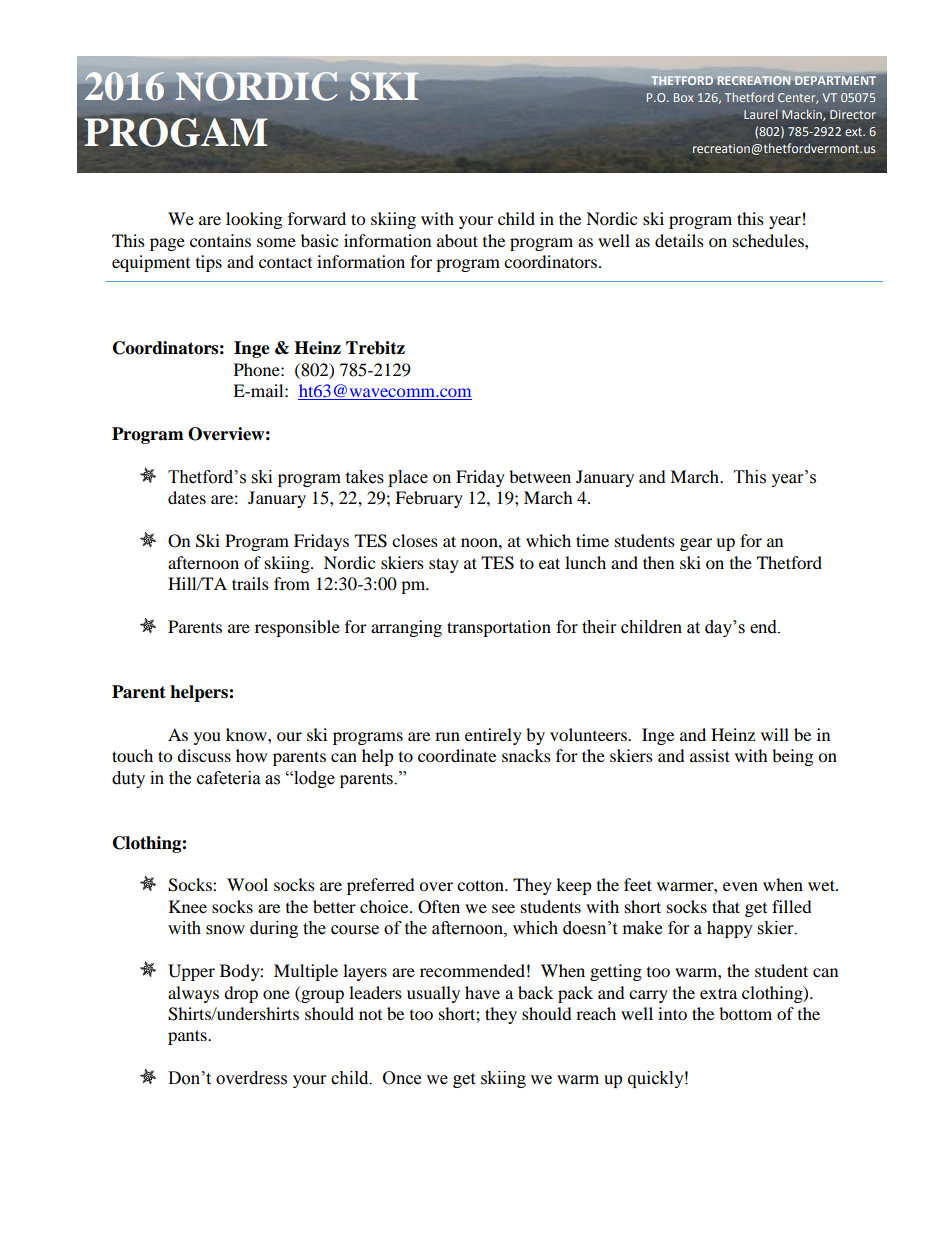  I want to click on discuss, so click(204, 755).
